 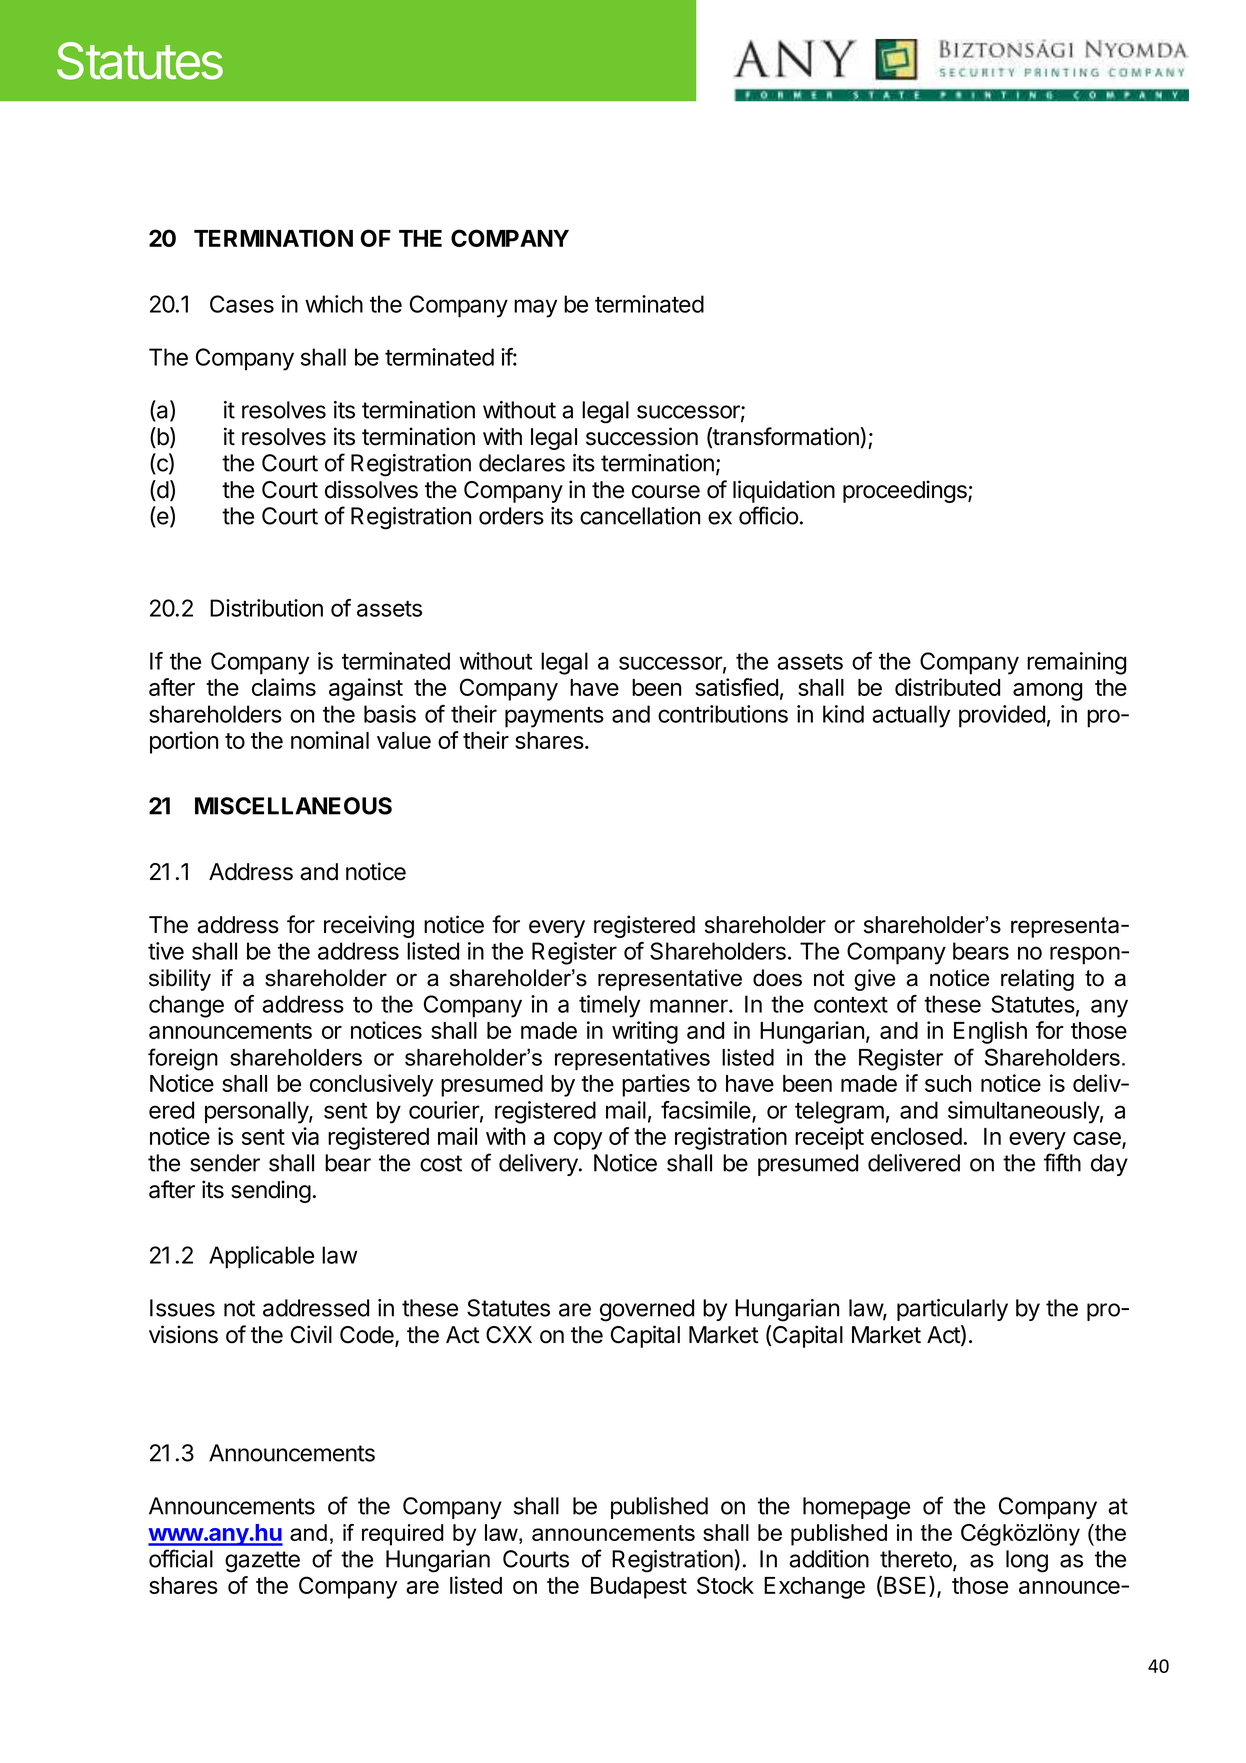 What do you see at coordinates (609, 1006) in the document?
I see `timely` at bounding box center [609, 1006].
